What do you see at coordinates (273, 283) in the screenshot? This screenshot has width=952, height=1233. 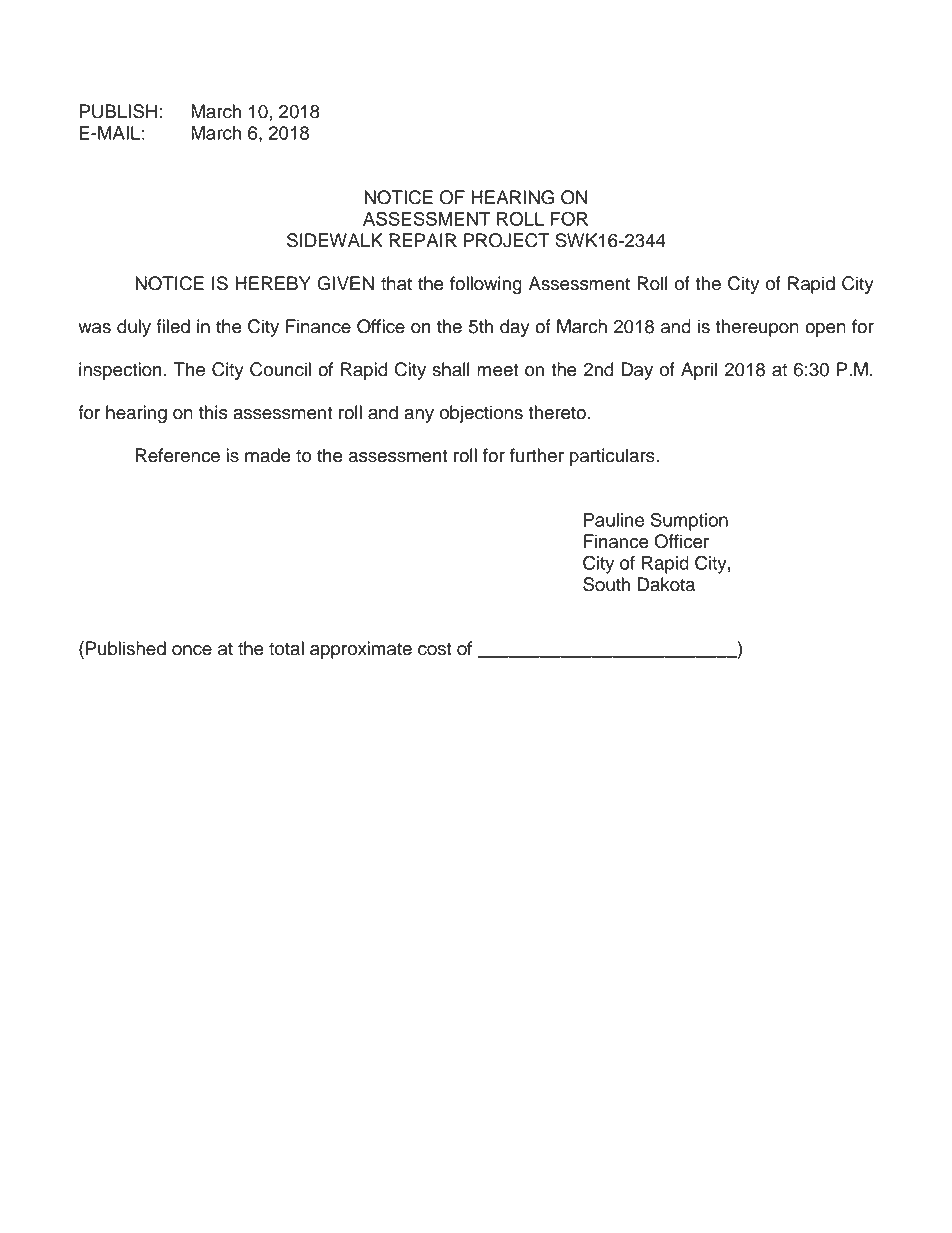 I see `HEREBY` at bounding box center [273, 283].
